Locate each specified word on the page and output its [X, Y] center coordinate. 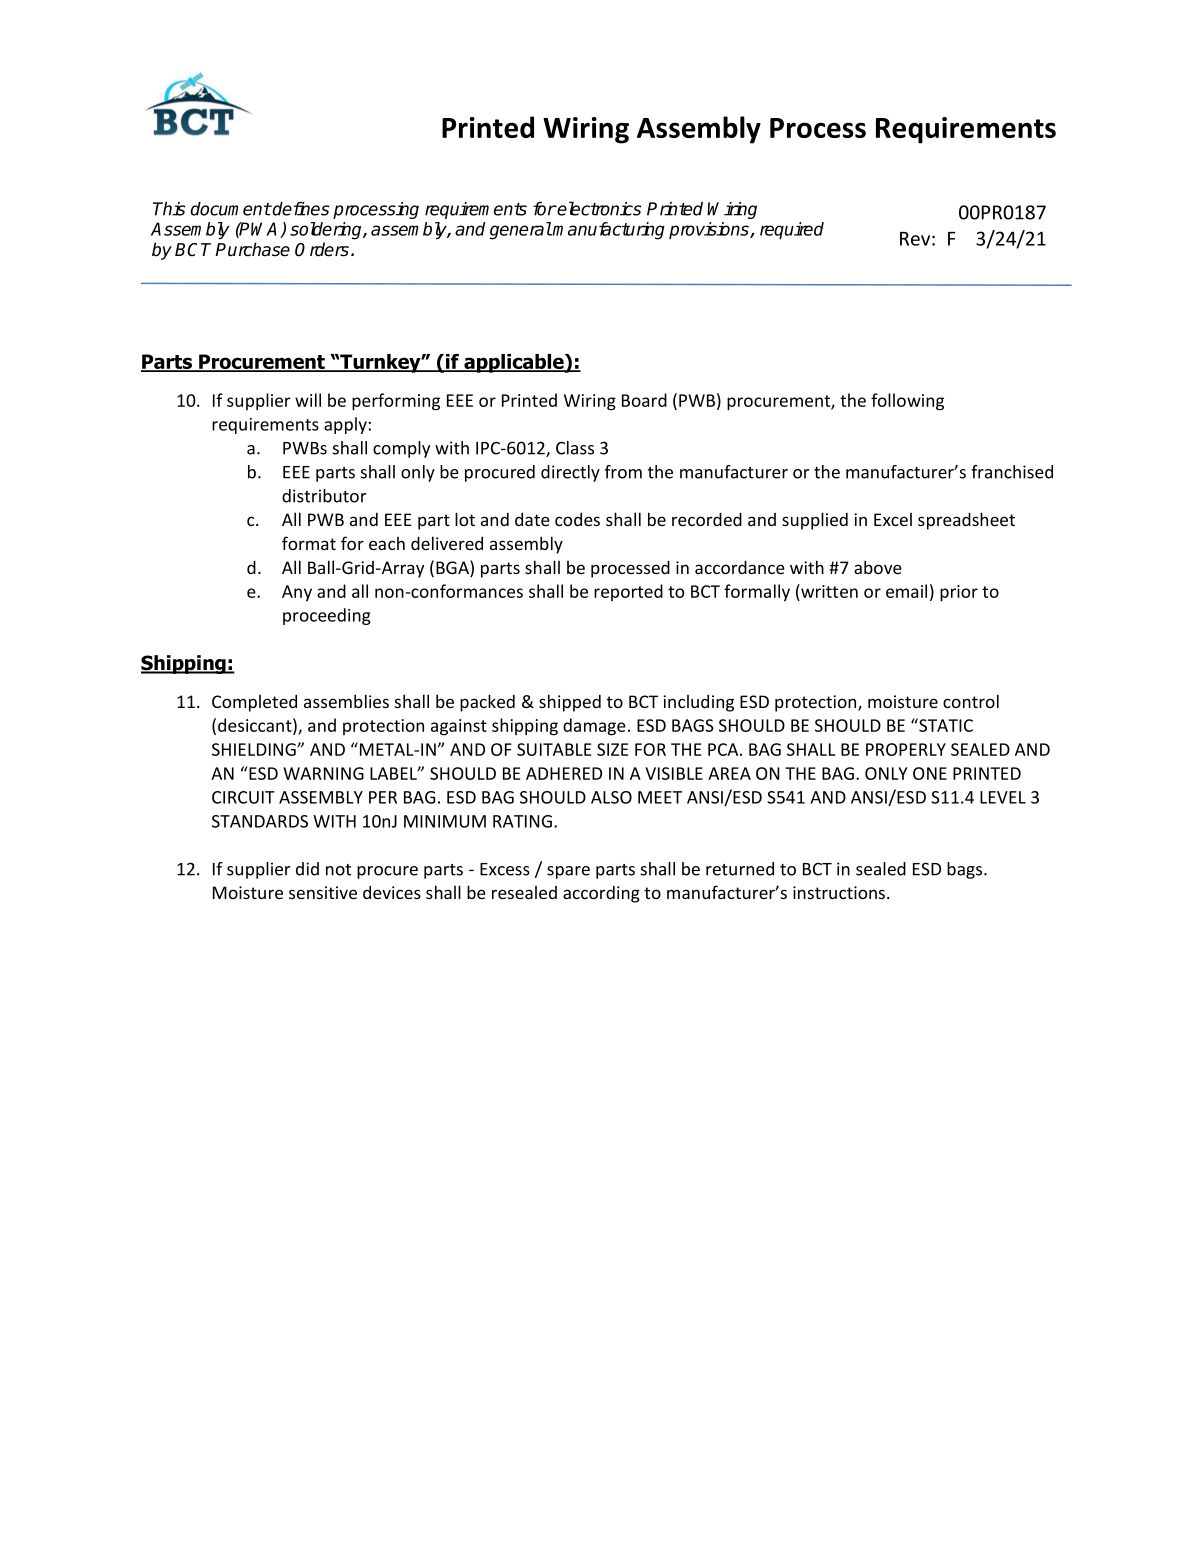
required [792, 230]
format [309, 543]
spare [568, 872]
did [307, 869]
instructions [840, 892]
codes [577, 519]
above [878, 567]
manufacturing [608, 231]
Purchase [252, 249]
